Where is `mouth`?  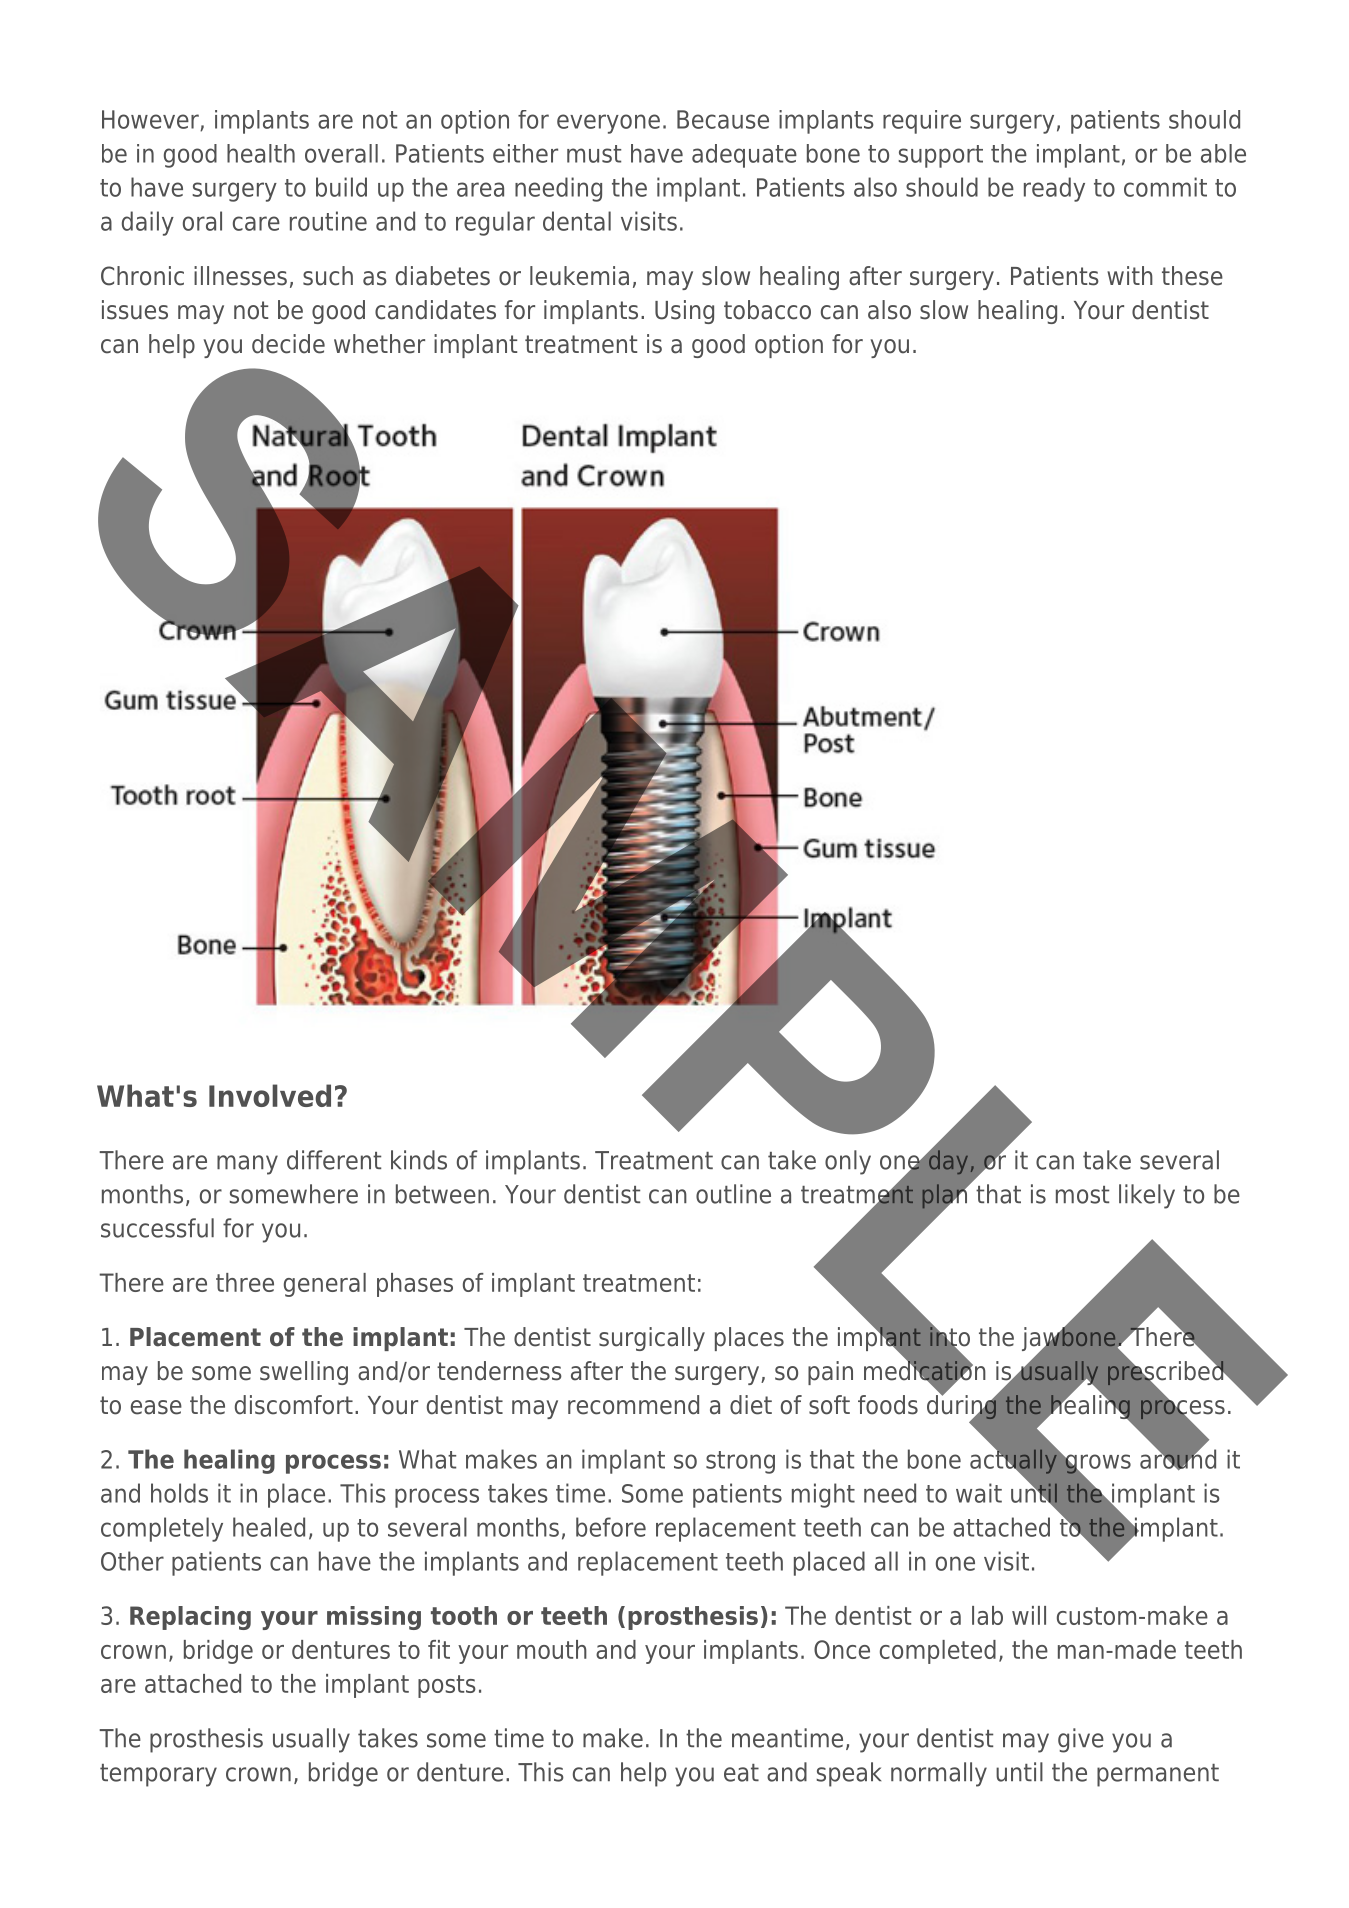 mouth is located at coordinates (552, 1649).
